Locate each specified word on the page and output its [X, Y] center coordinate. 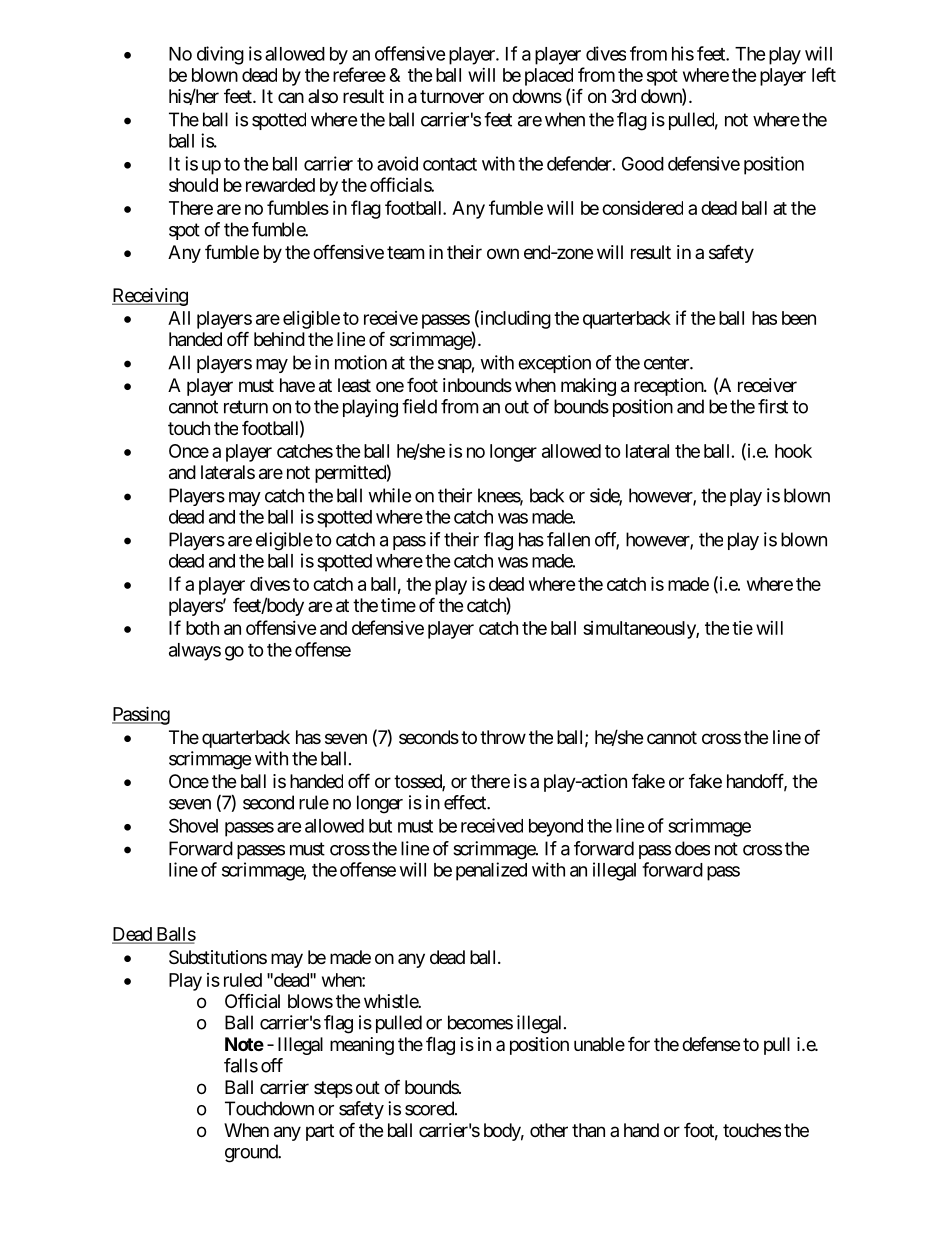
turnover [452, 96]
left [824, 74]
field [419, 406]
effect [466, 802]
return [246, 407]
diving [220, 55]
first [773, 406]
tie [742, 628]
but [380, 826]
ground [252, 1153]
